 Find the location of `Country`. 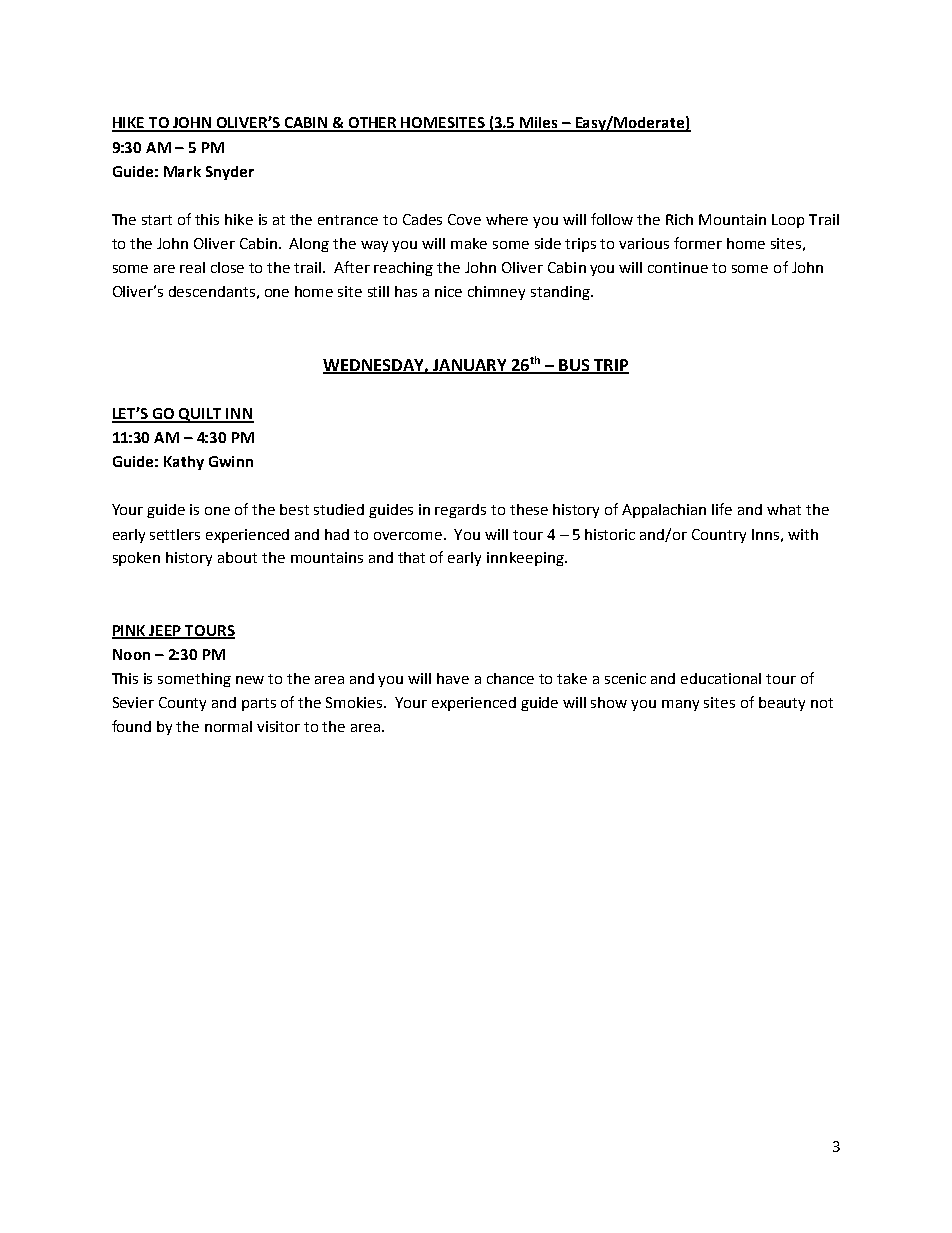

Country is located at coordinates (719, 536).
